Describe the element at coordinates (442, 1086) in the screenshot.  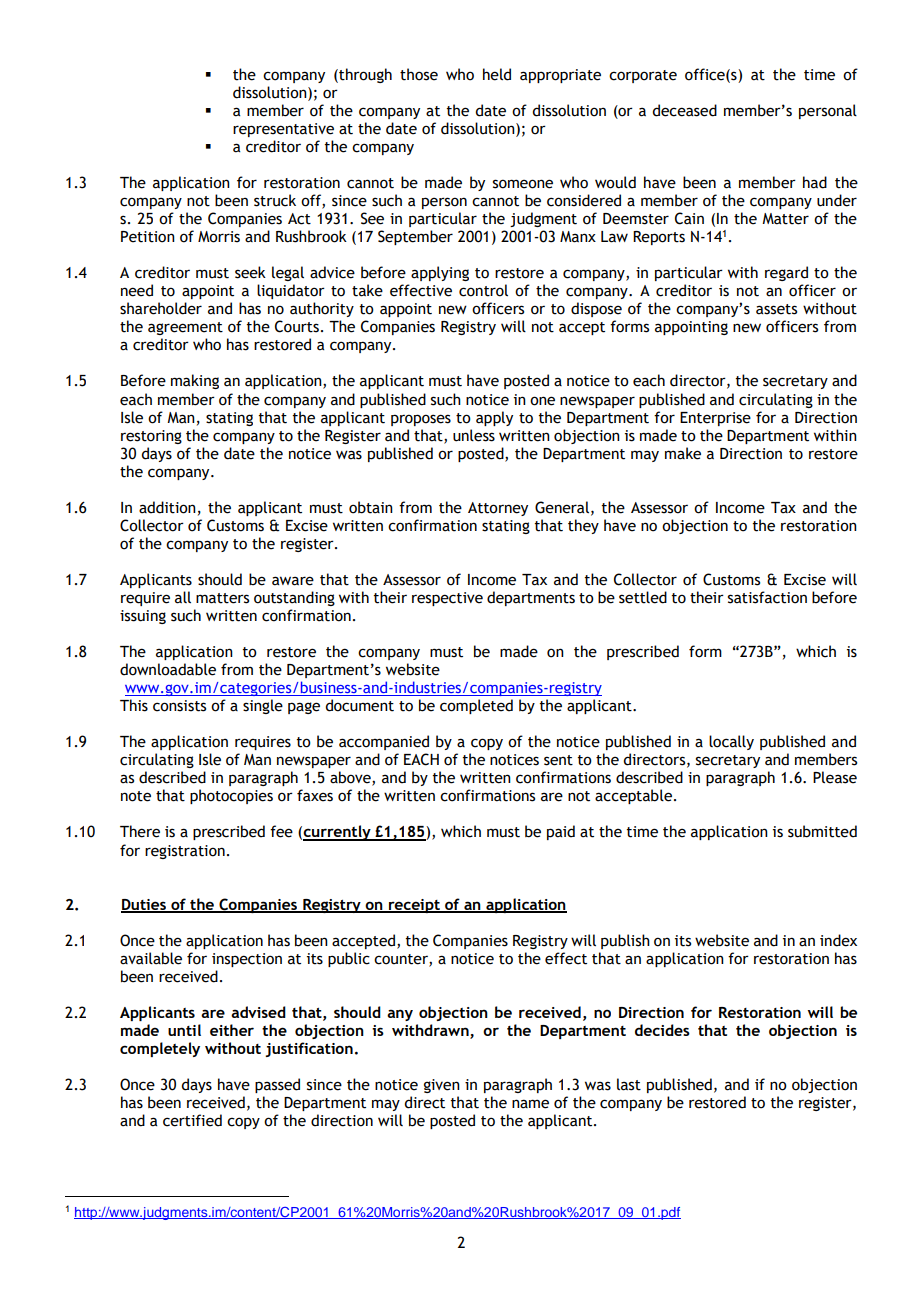
I see `given` at that location.
